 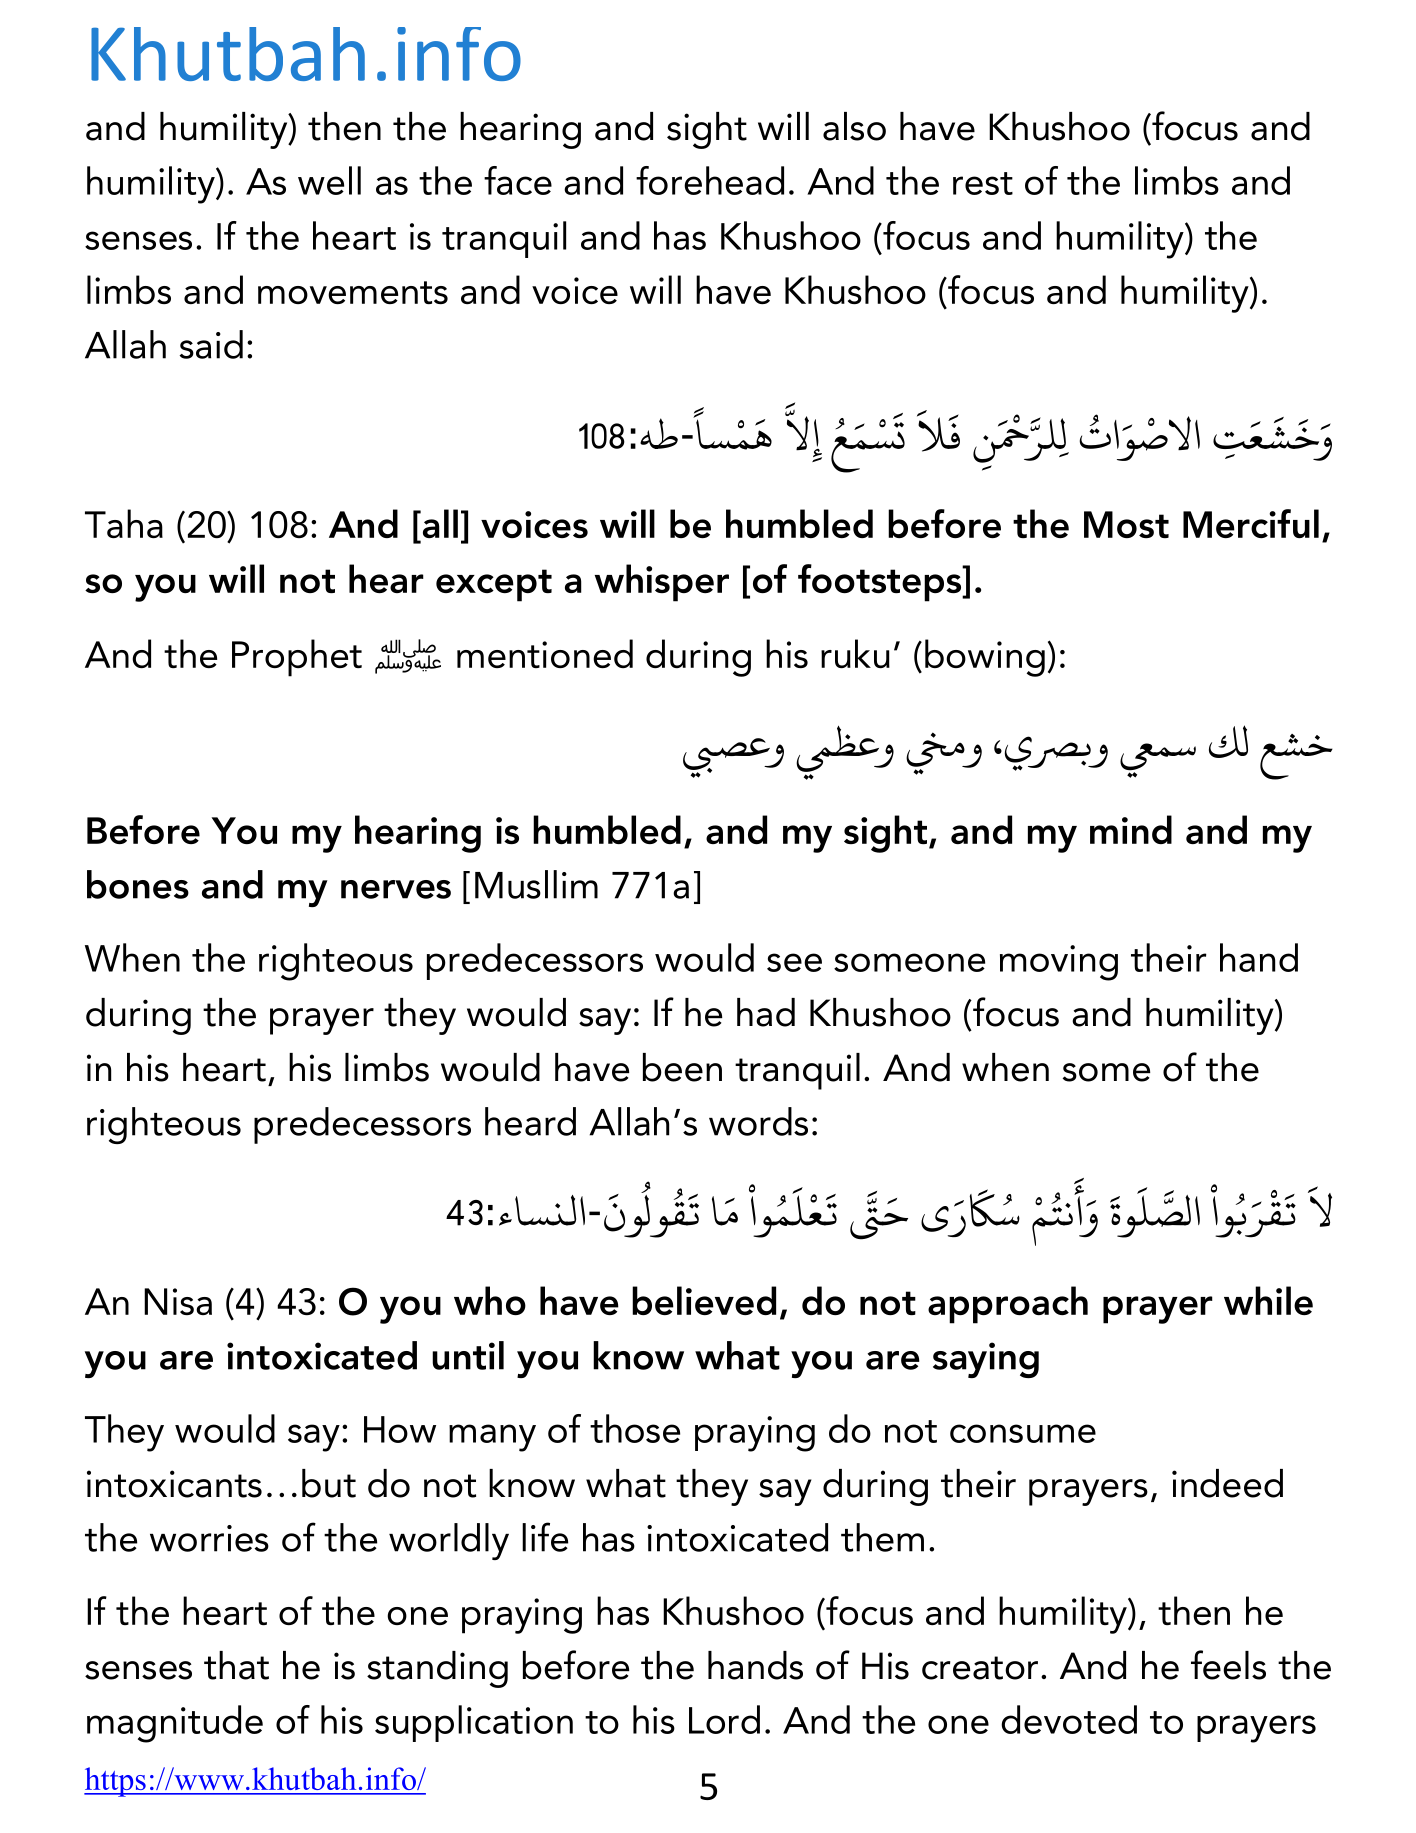 What do you see at coordinates (983, 183) in the screenshot?
I see `rest` at bounding box center [983, 183].
